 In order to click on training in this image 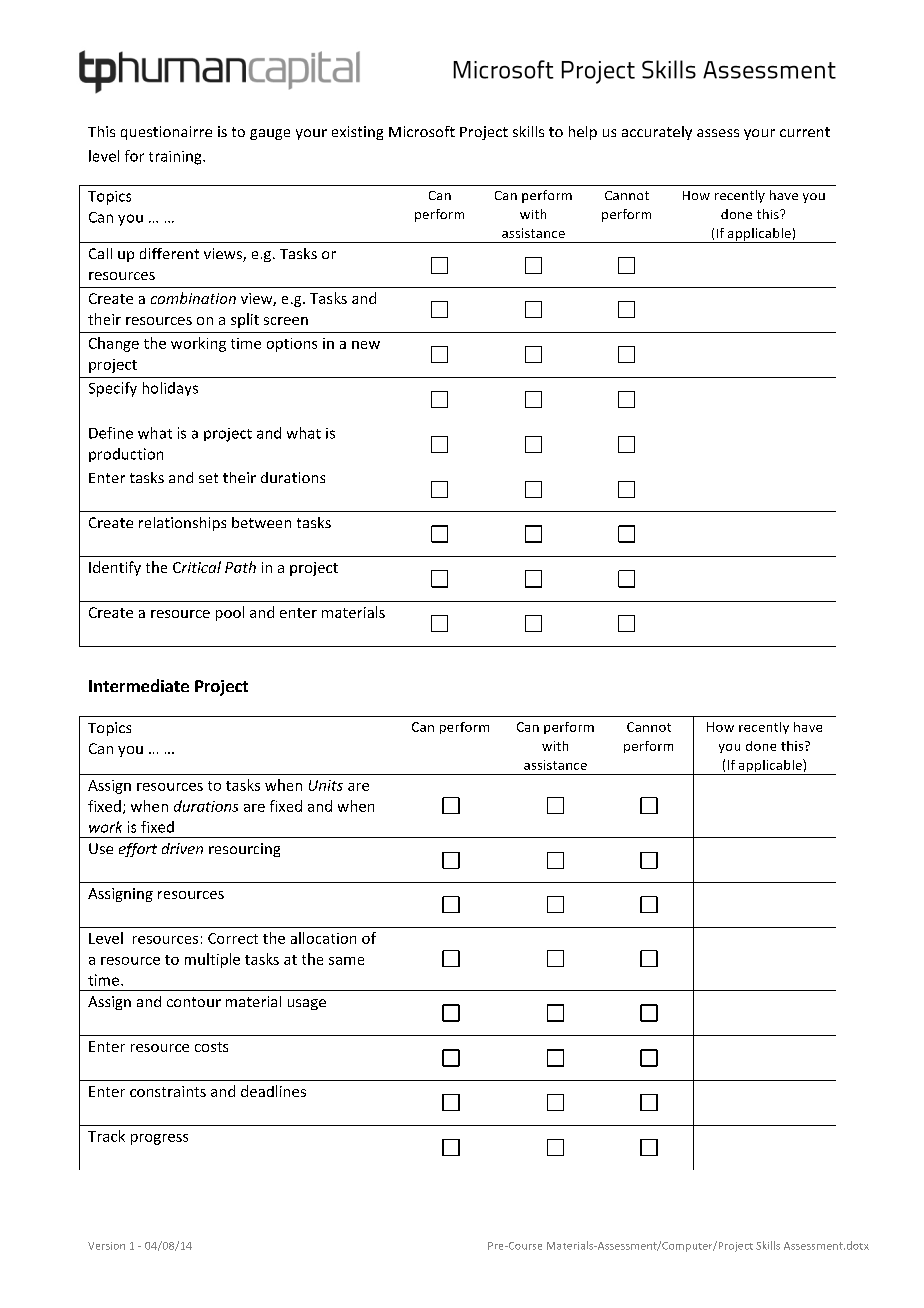, I will do `click(176, 158)`.
